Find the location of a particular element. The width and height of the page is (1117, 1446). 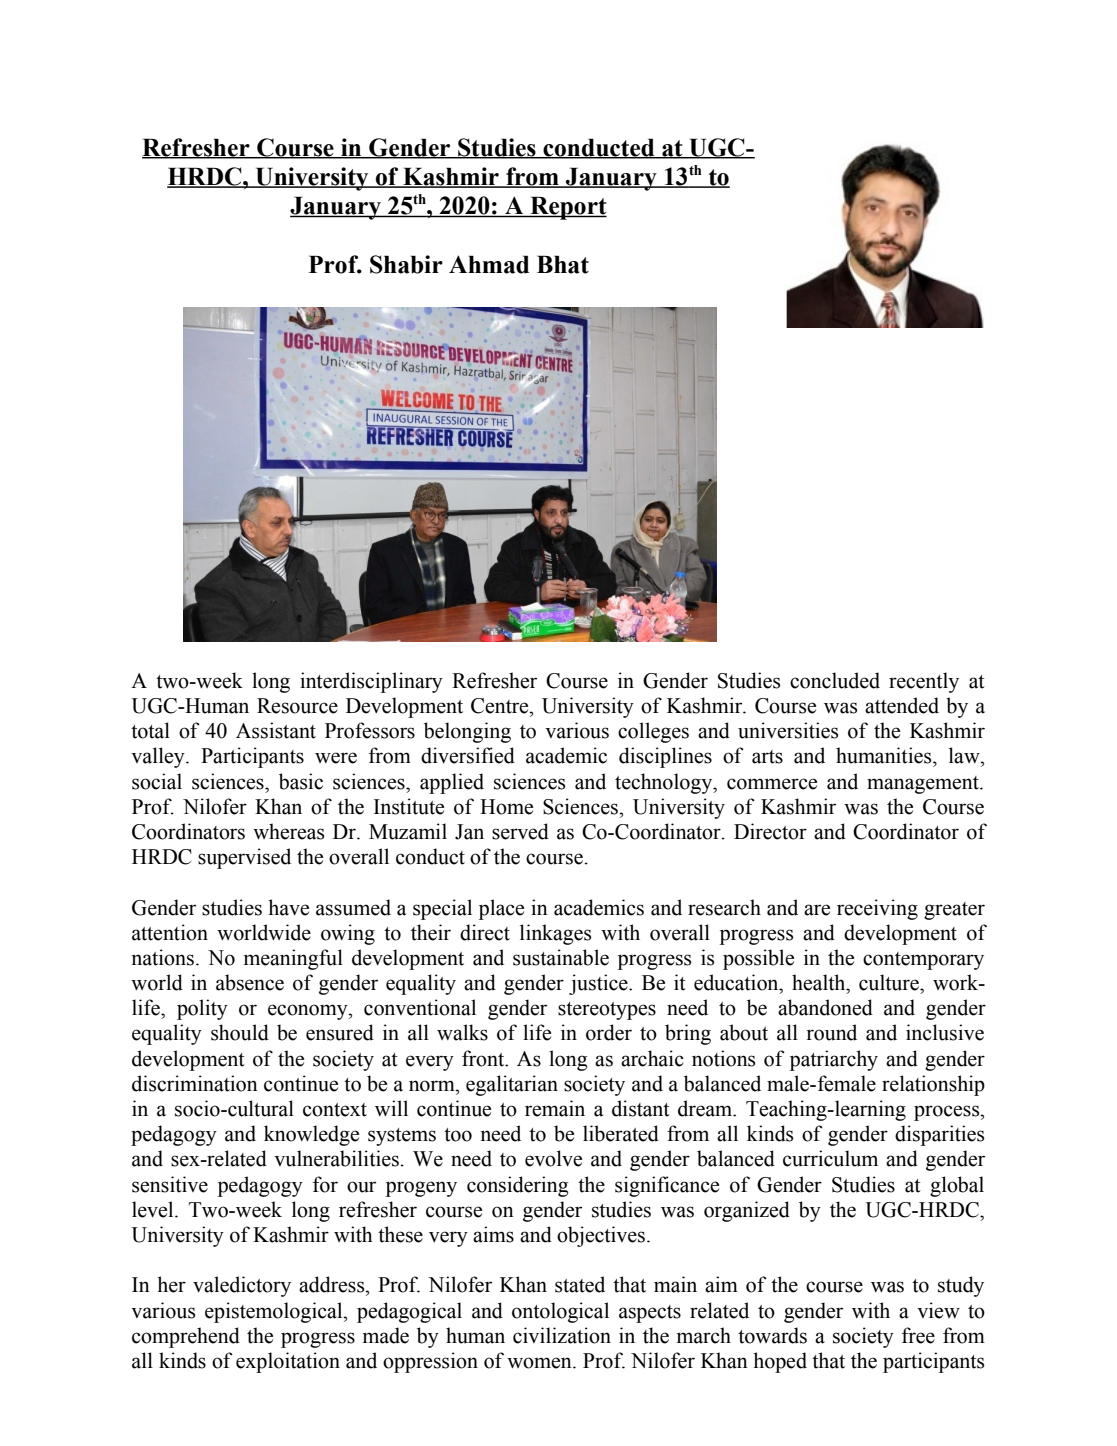

free is located at coordinates (918, 1335).
